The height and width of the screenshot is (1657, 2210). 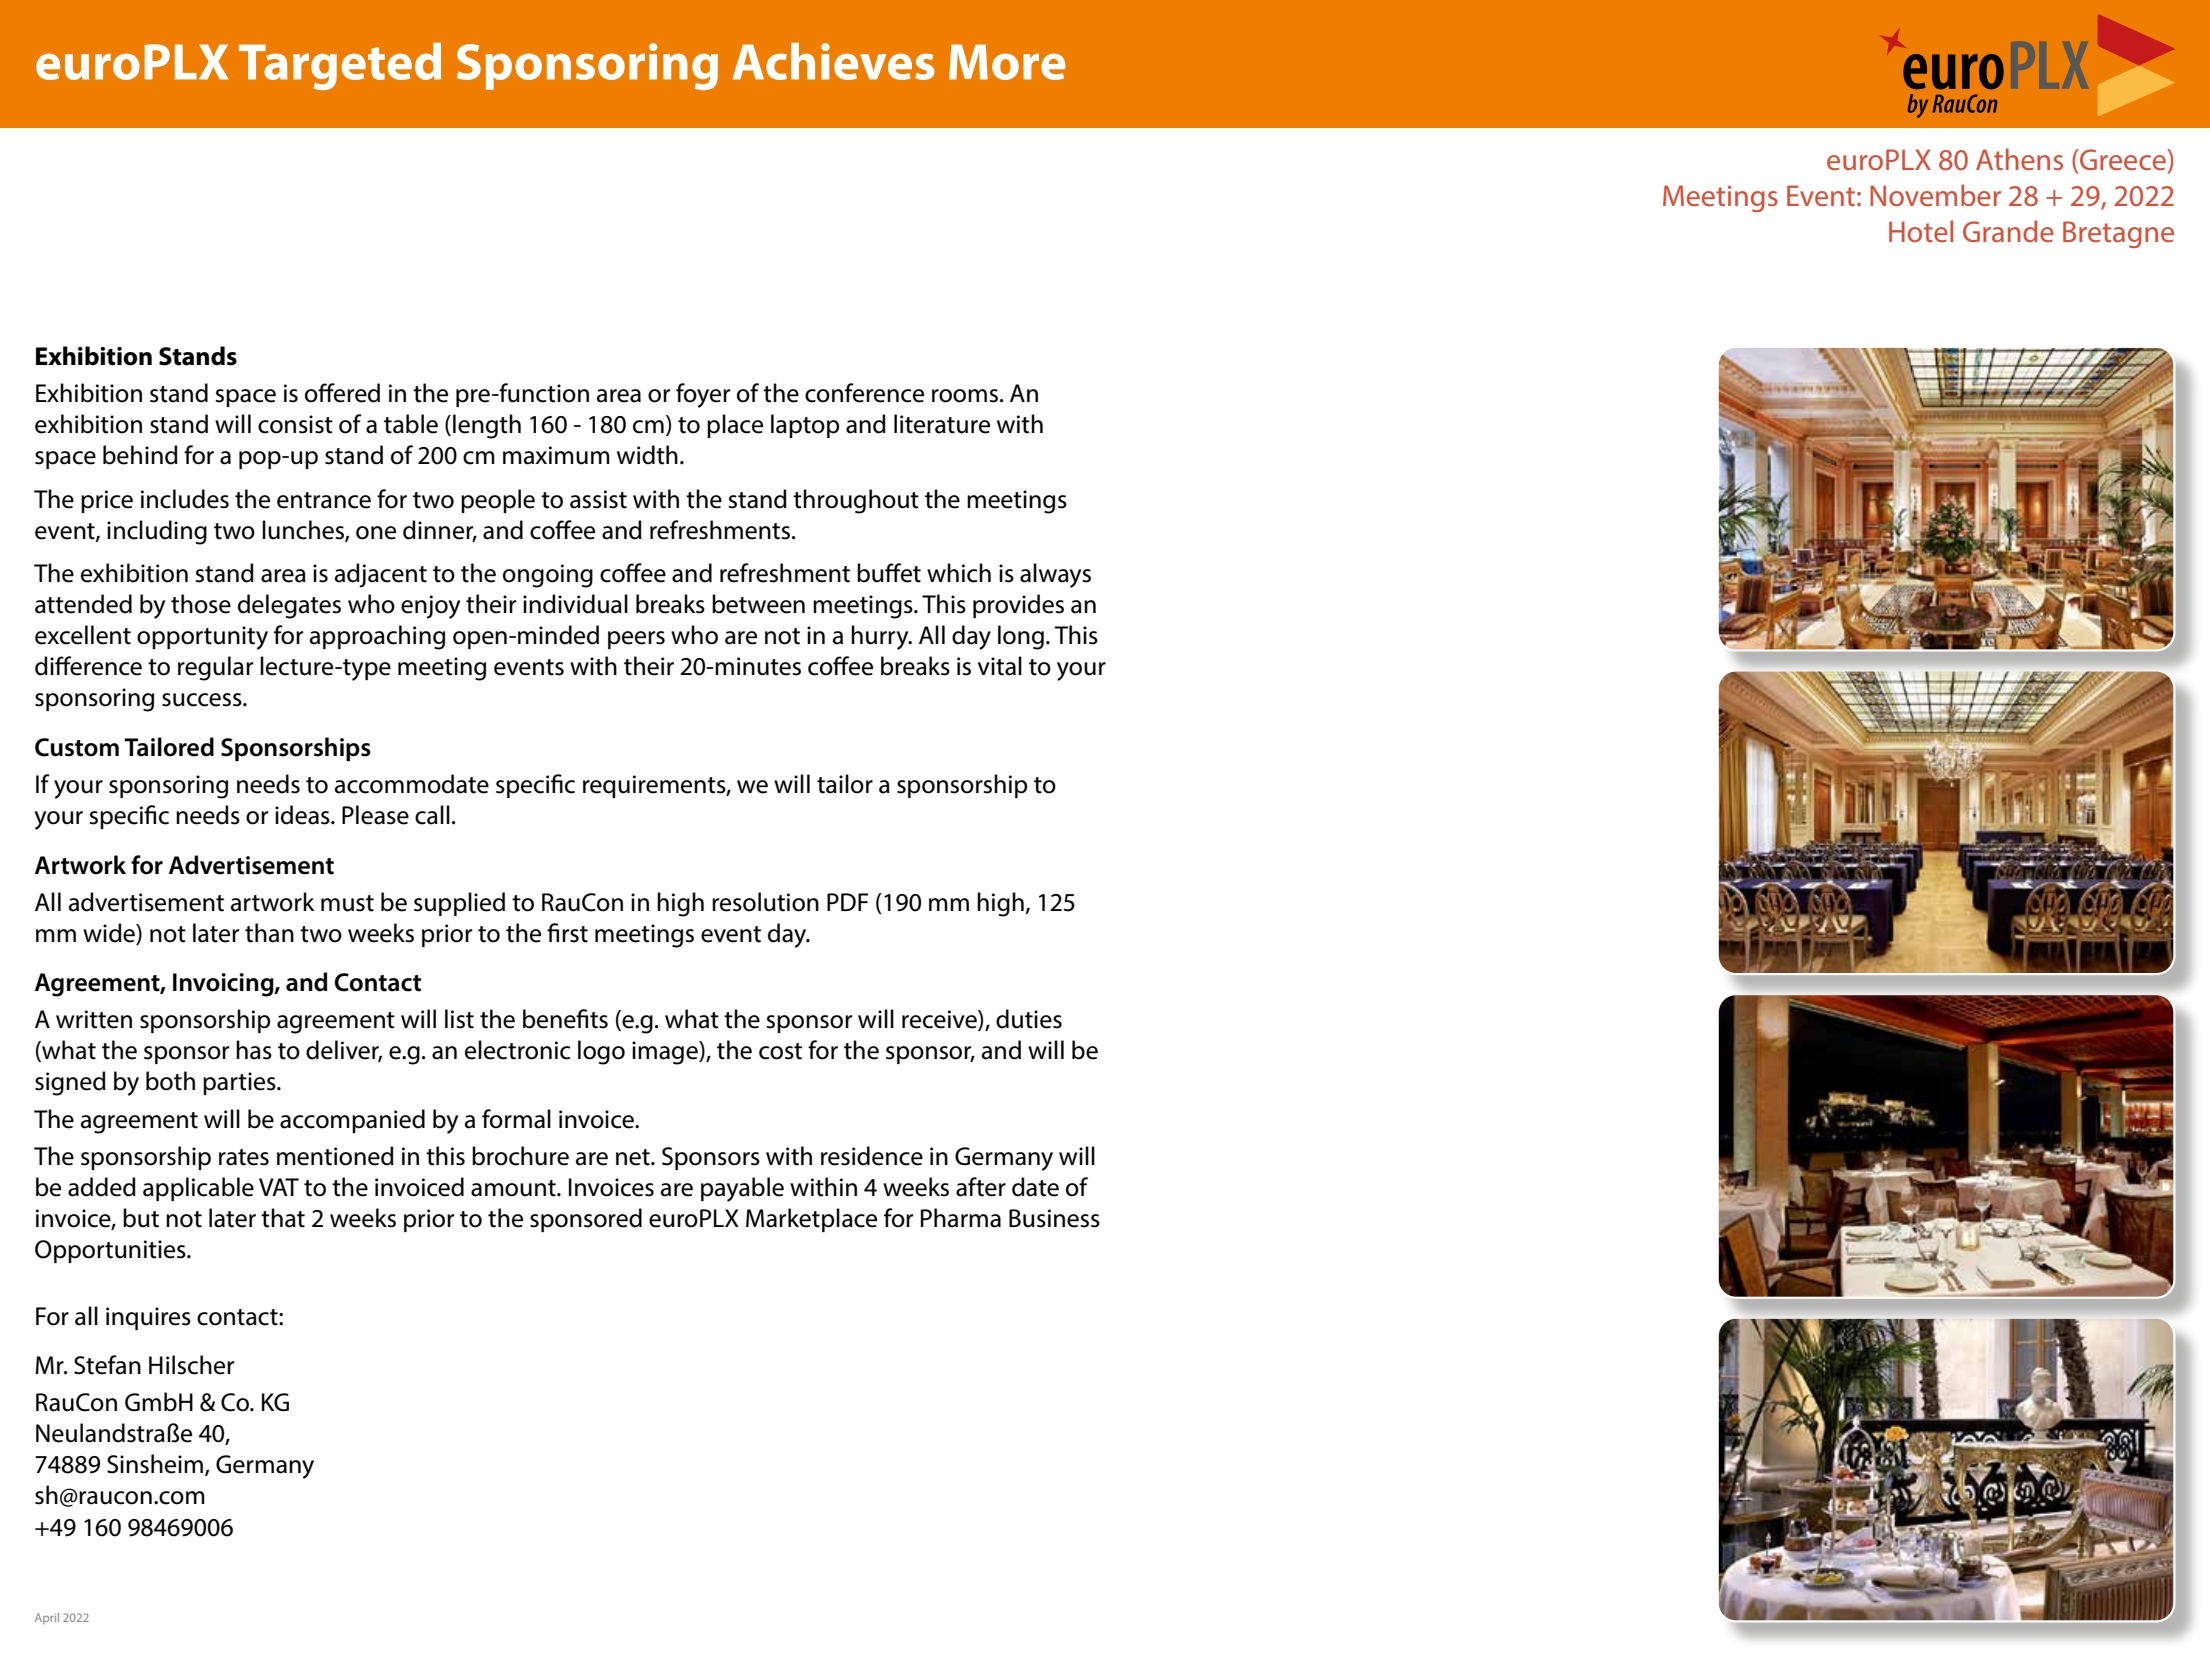 What do you see at coordinates (1007, 62) in the screenshot?
I see `More` at bounding box center [1007, 62].
